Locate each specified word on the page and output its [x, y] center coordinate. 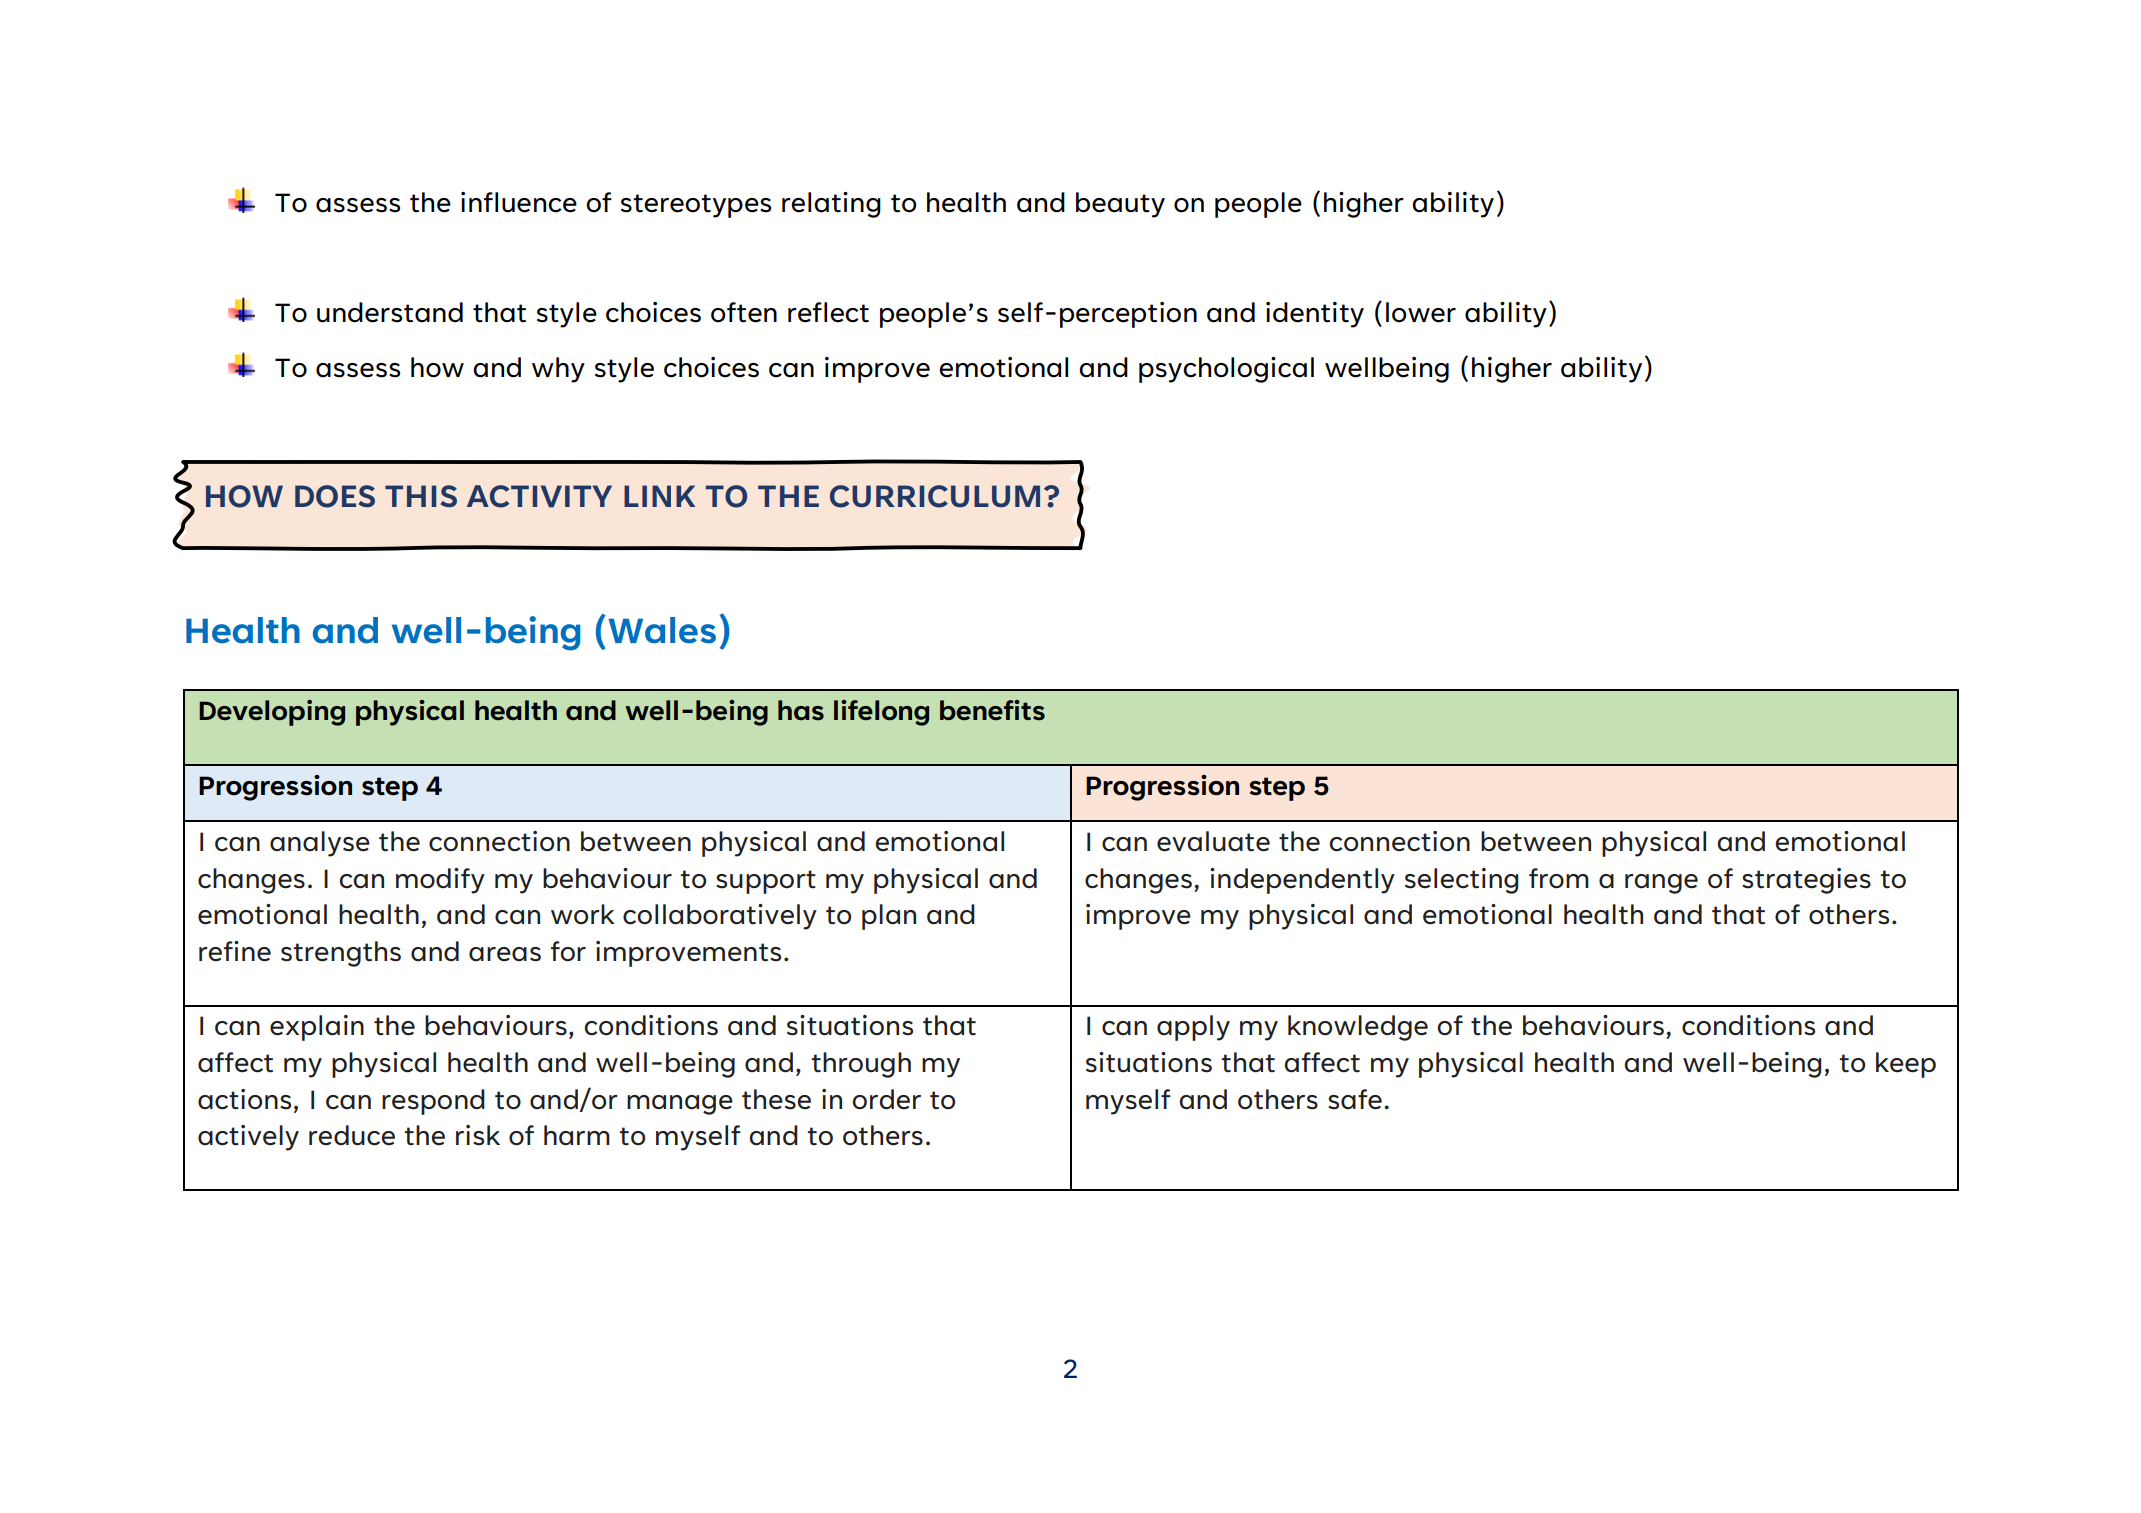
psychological [1226, 370]
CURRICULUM [935, 496]
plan [889, 917]
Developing [272, 713]
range [1661, 884]
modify [440, 881]
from [1559, 878]
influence [519, 202]
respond [433, 1102]
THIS [421, 496]
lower [1421, 312]
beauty [1120, 205]
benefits [992, 710]
